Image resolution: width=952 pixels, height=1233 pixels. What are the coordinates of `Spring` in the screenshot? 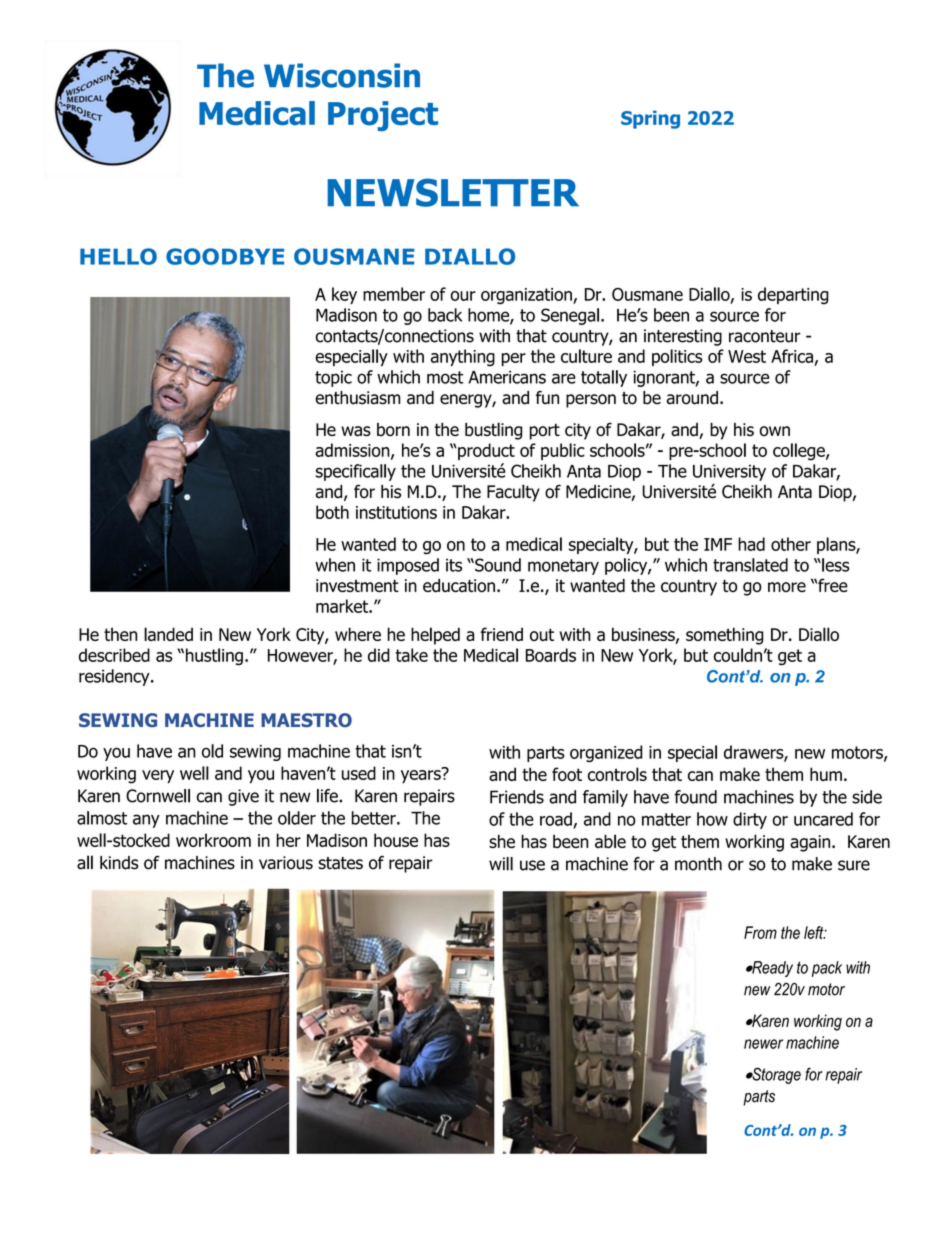 It's located at (650, 119).
